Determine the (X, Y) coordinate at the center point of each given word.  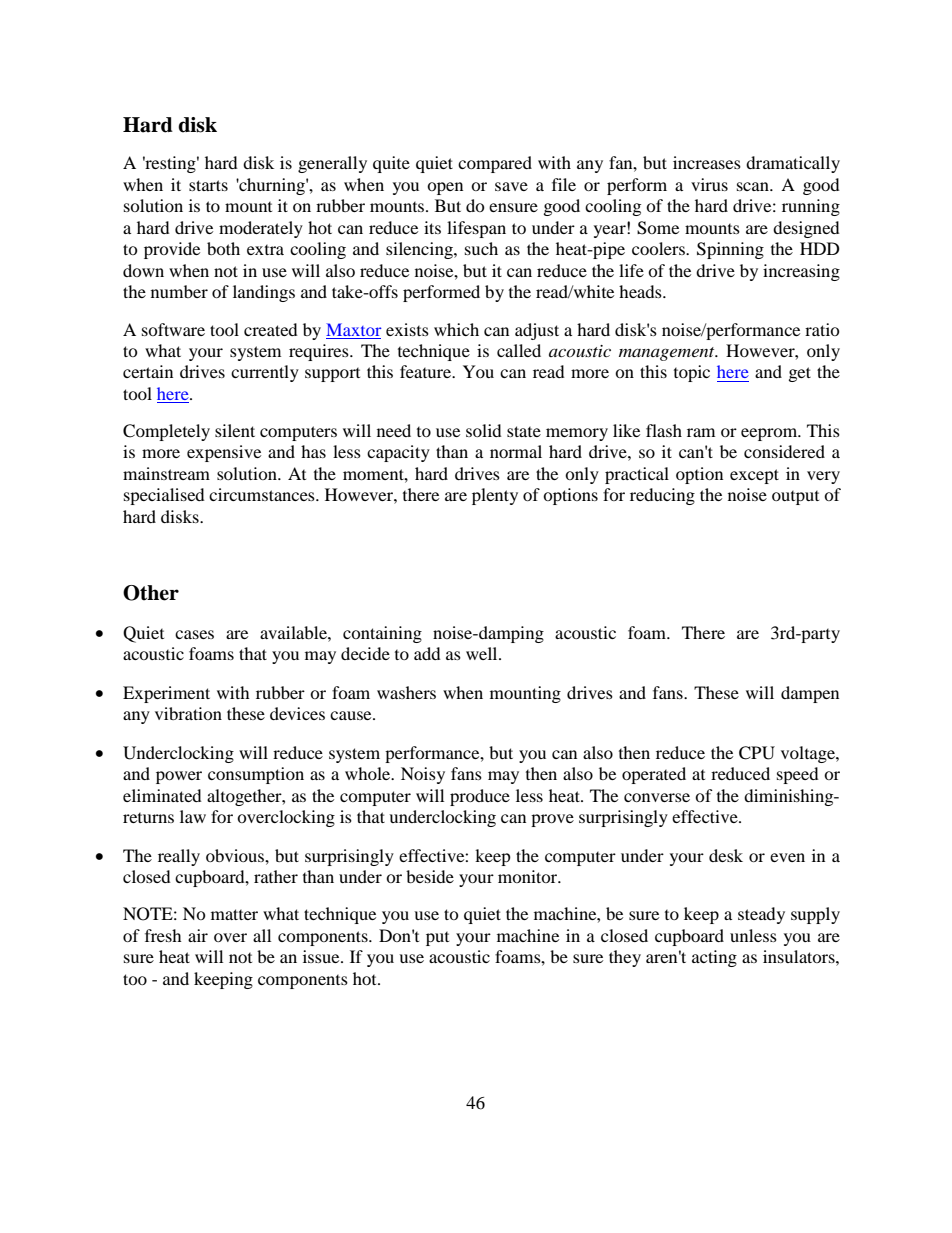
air (198, 935)
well (483, 653)
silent (235, 430)
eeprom (770, 434)
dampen (810, 694)
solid (484, 430)
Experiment (166, 694)
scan (754, 186)
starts (208, 185)
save (511, 186)
